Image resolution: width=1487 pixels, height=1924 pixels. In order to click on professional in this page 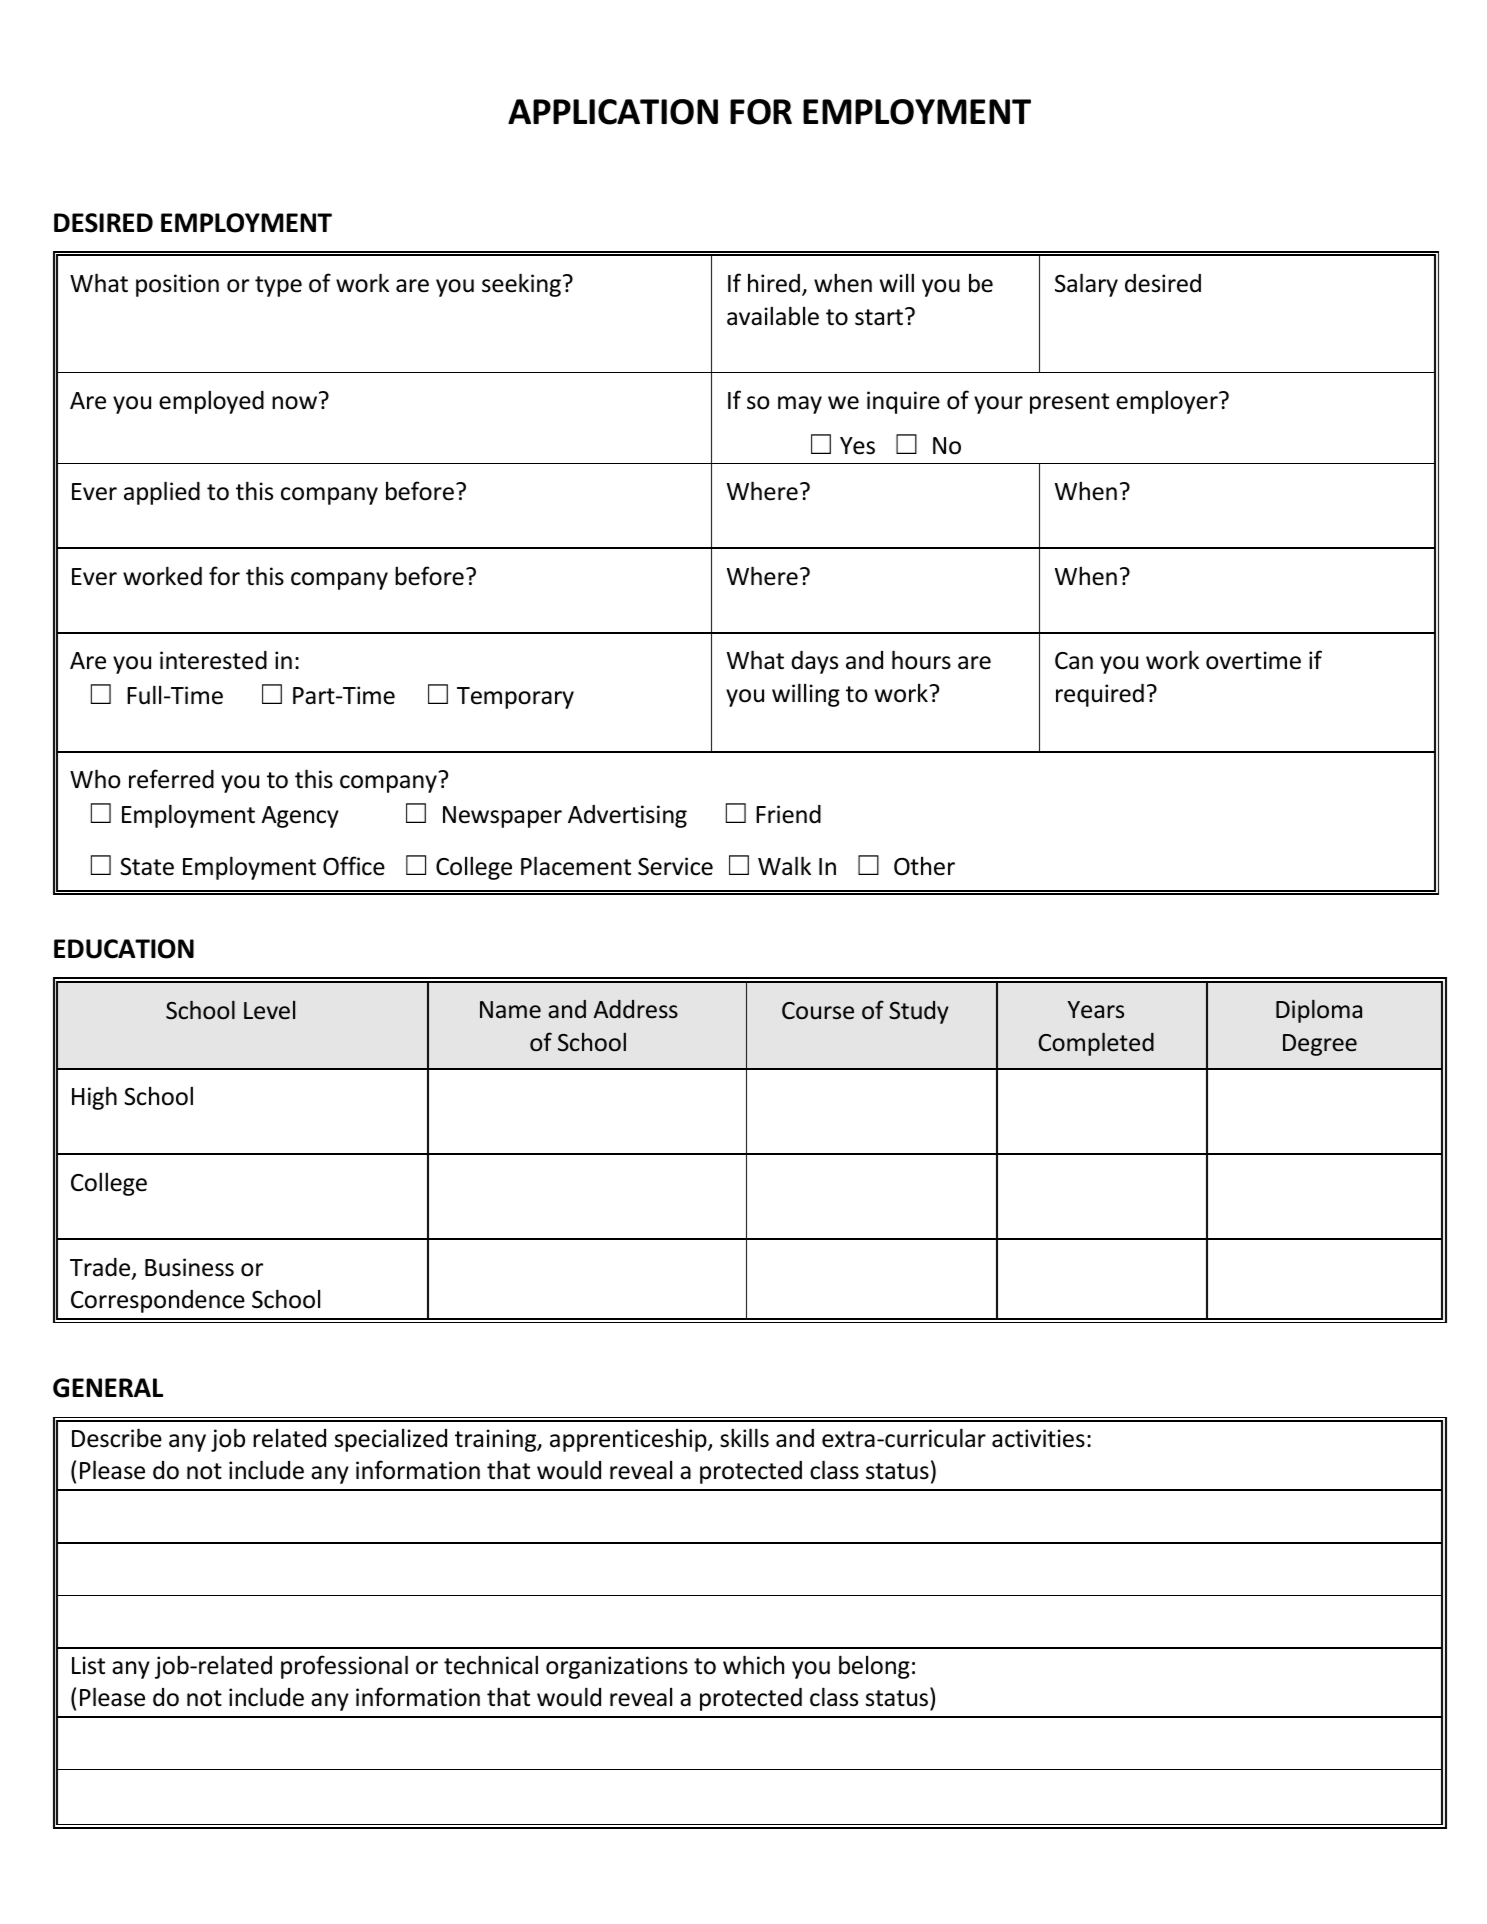, I will do `click(344, 1667)`.
